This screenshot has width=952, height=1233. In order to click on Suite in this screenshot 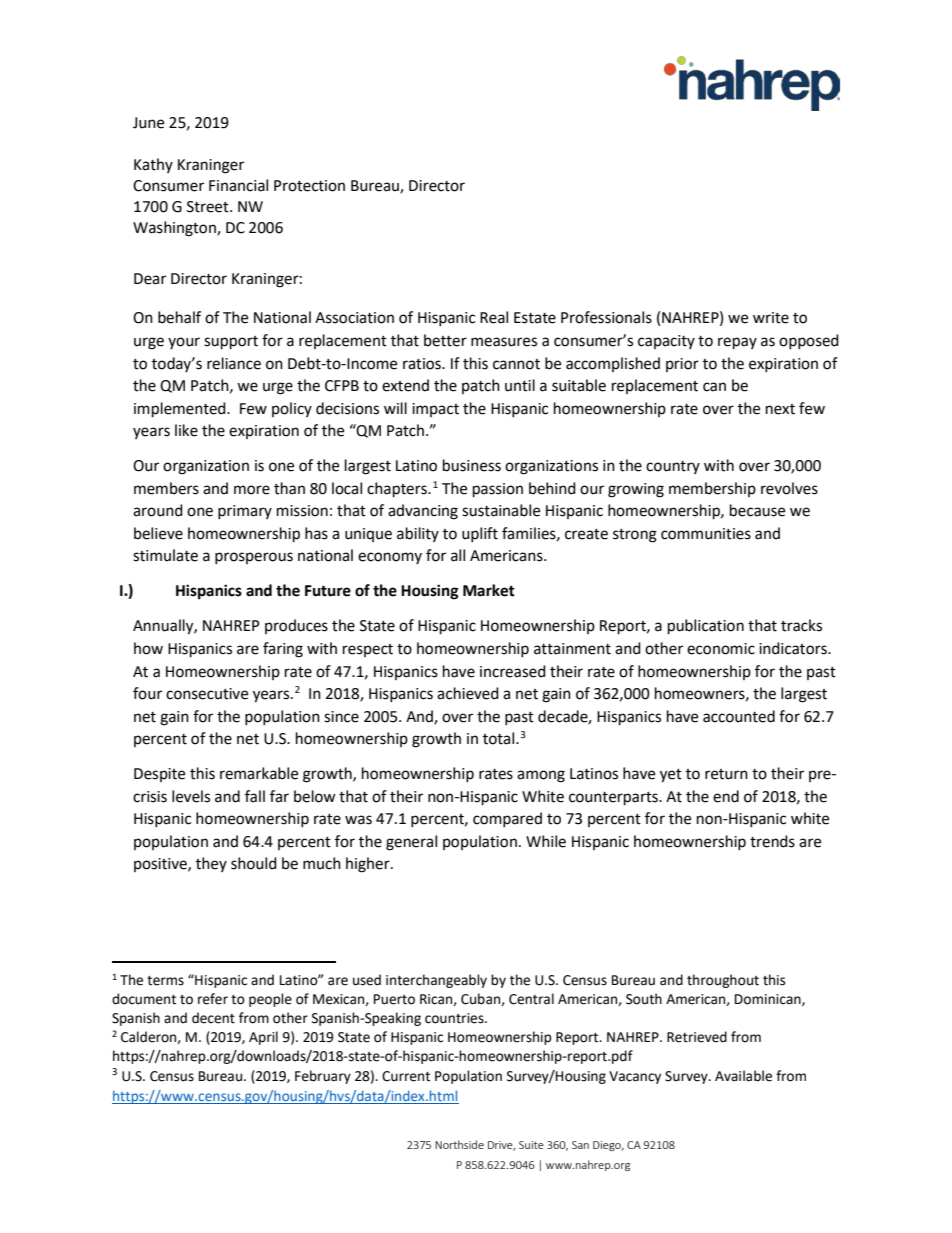, I will do `click(531, 1145)`.
